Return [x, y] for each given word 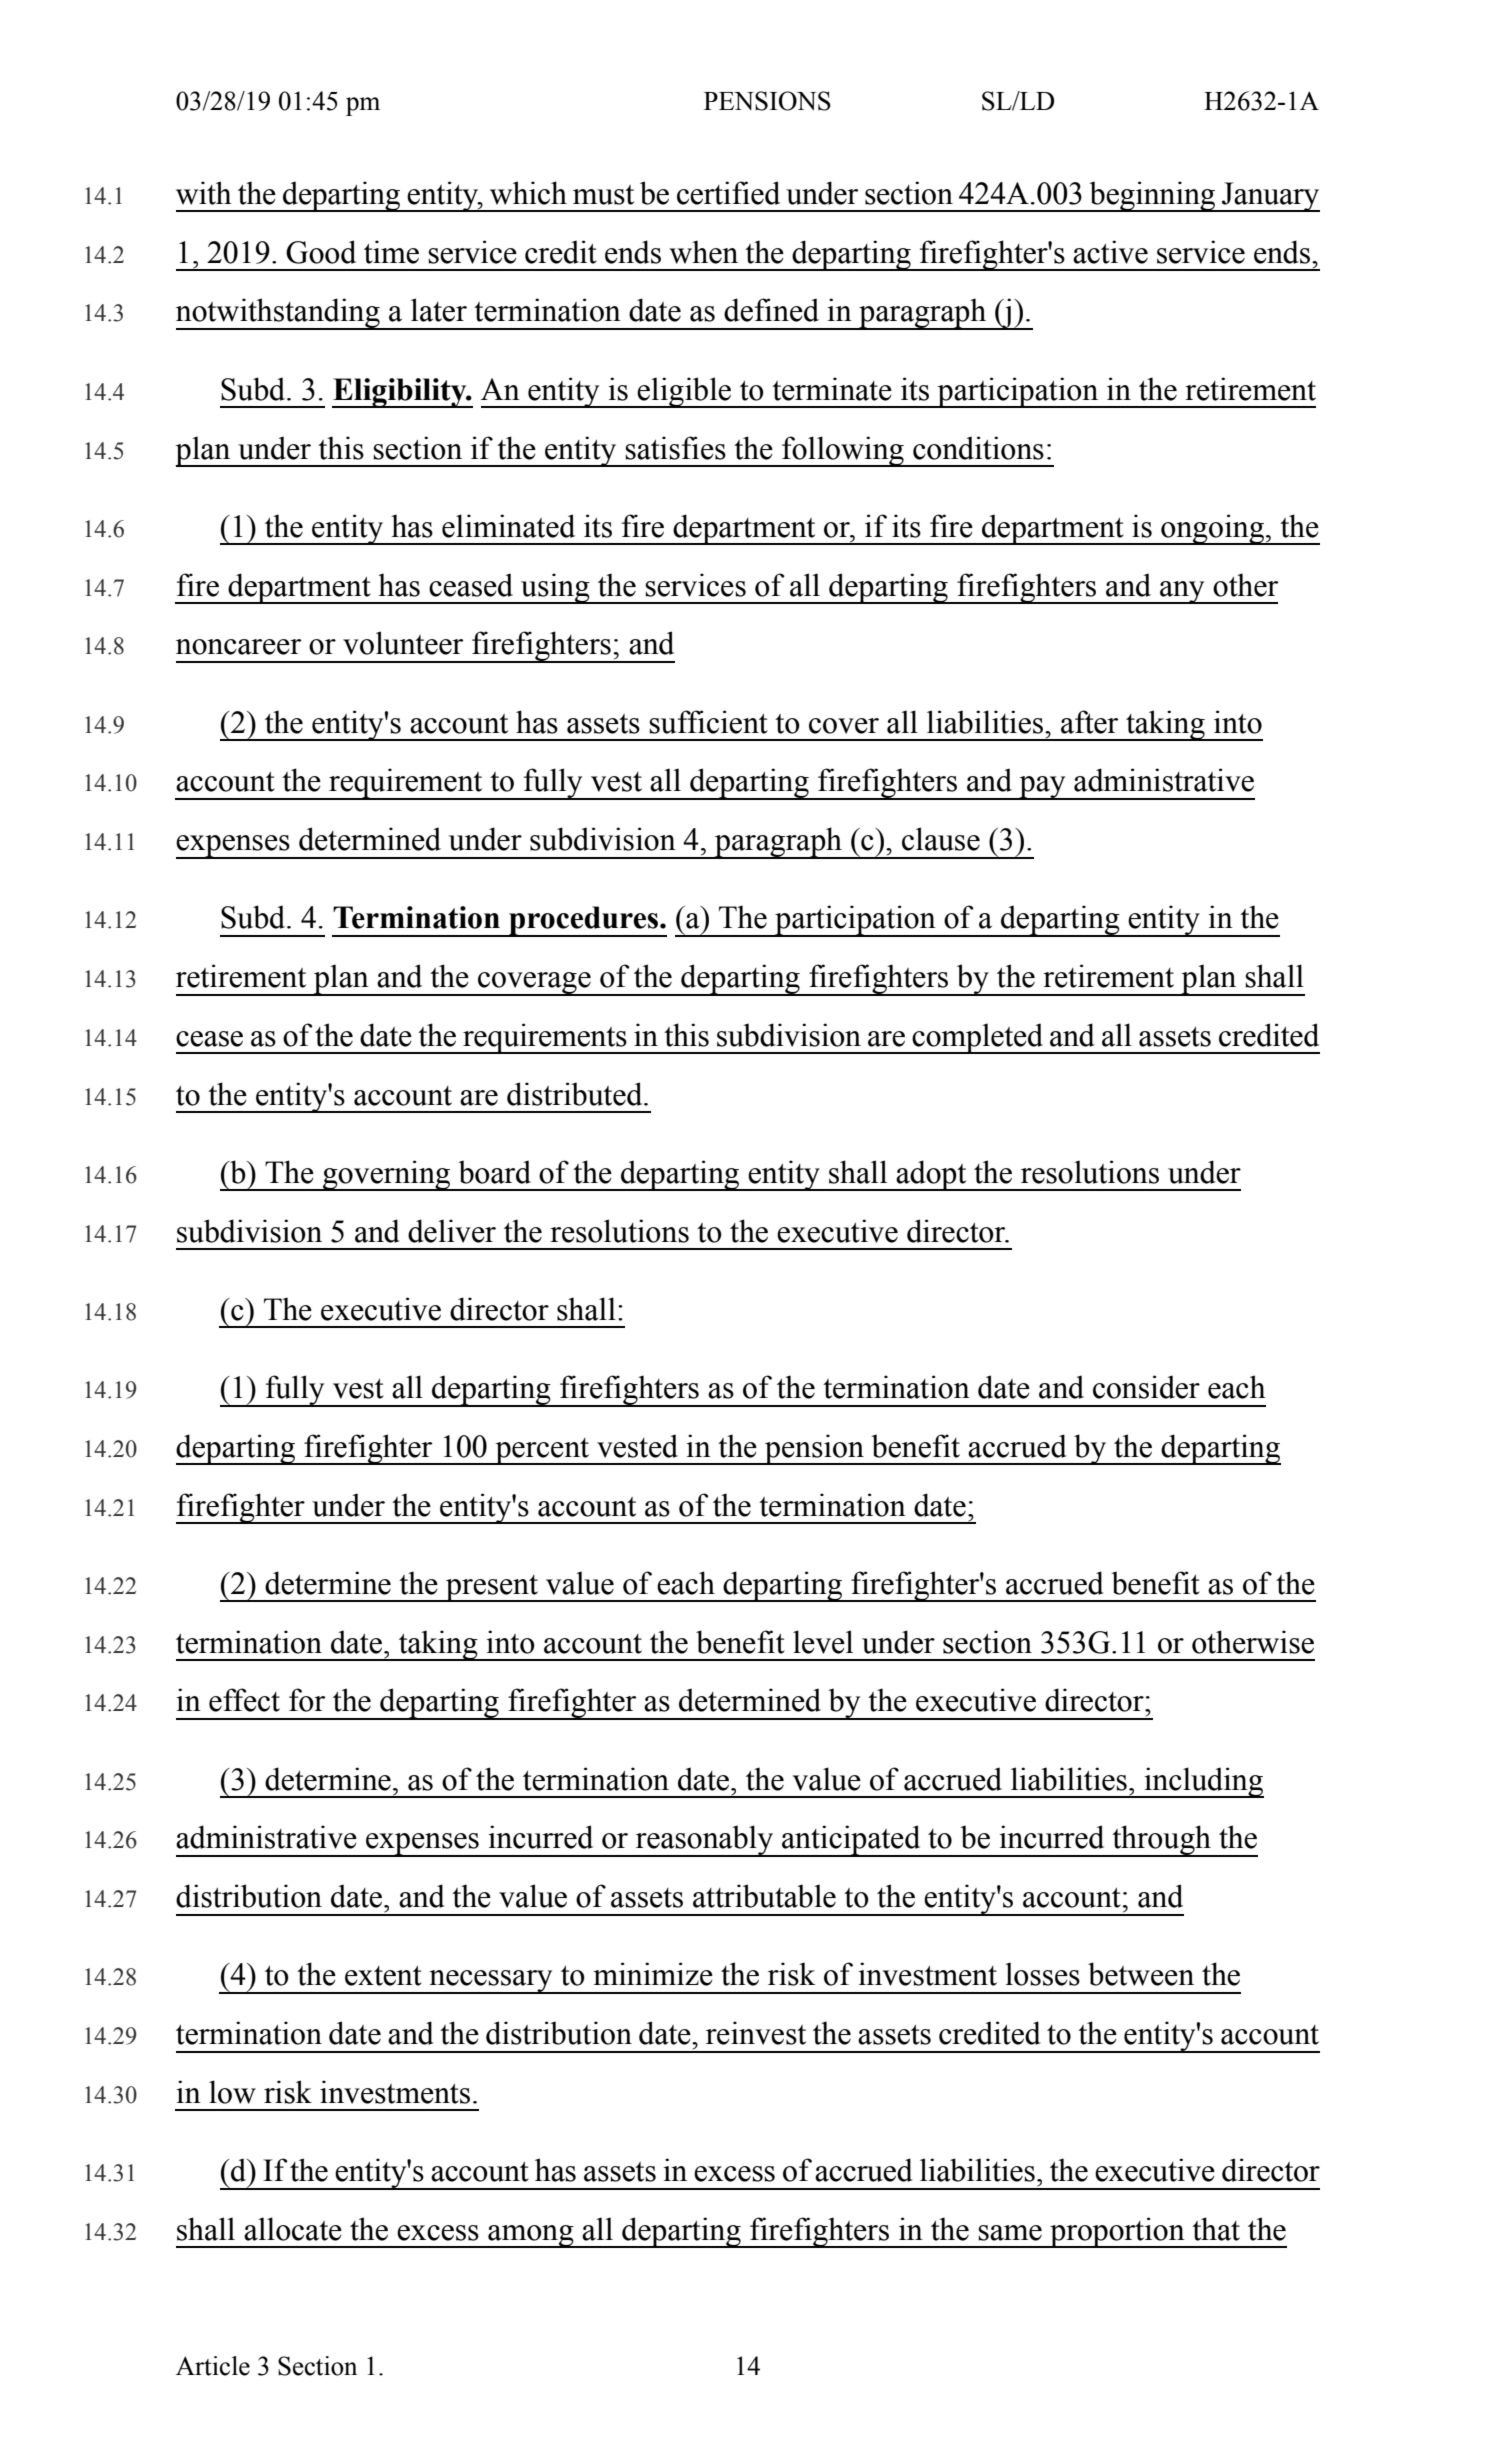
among [531, 2236]
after [1089, 722]
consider [1146, 1387]
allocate [293, 2229]
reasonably [705, 1841]
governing [387, 1175]
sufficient [708, 722]
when [703, 252]
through [1161, 1841]
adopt [931, 1175]
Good [321, 252]
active [1110, 252]
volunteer [403, 643]
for [307, 1700]
